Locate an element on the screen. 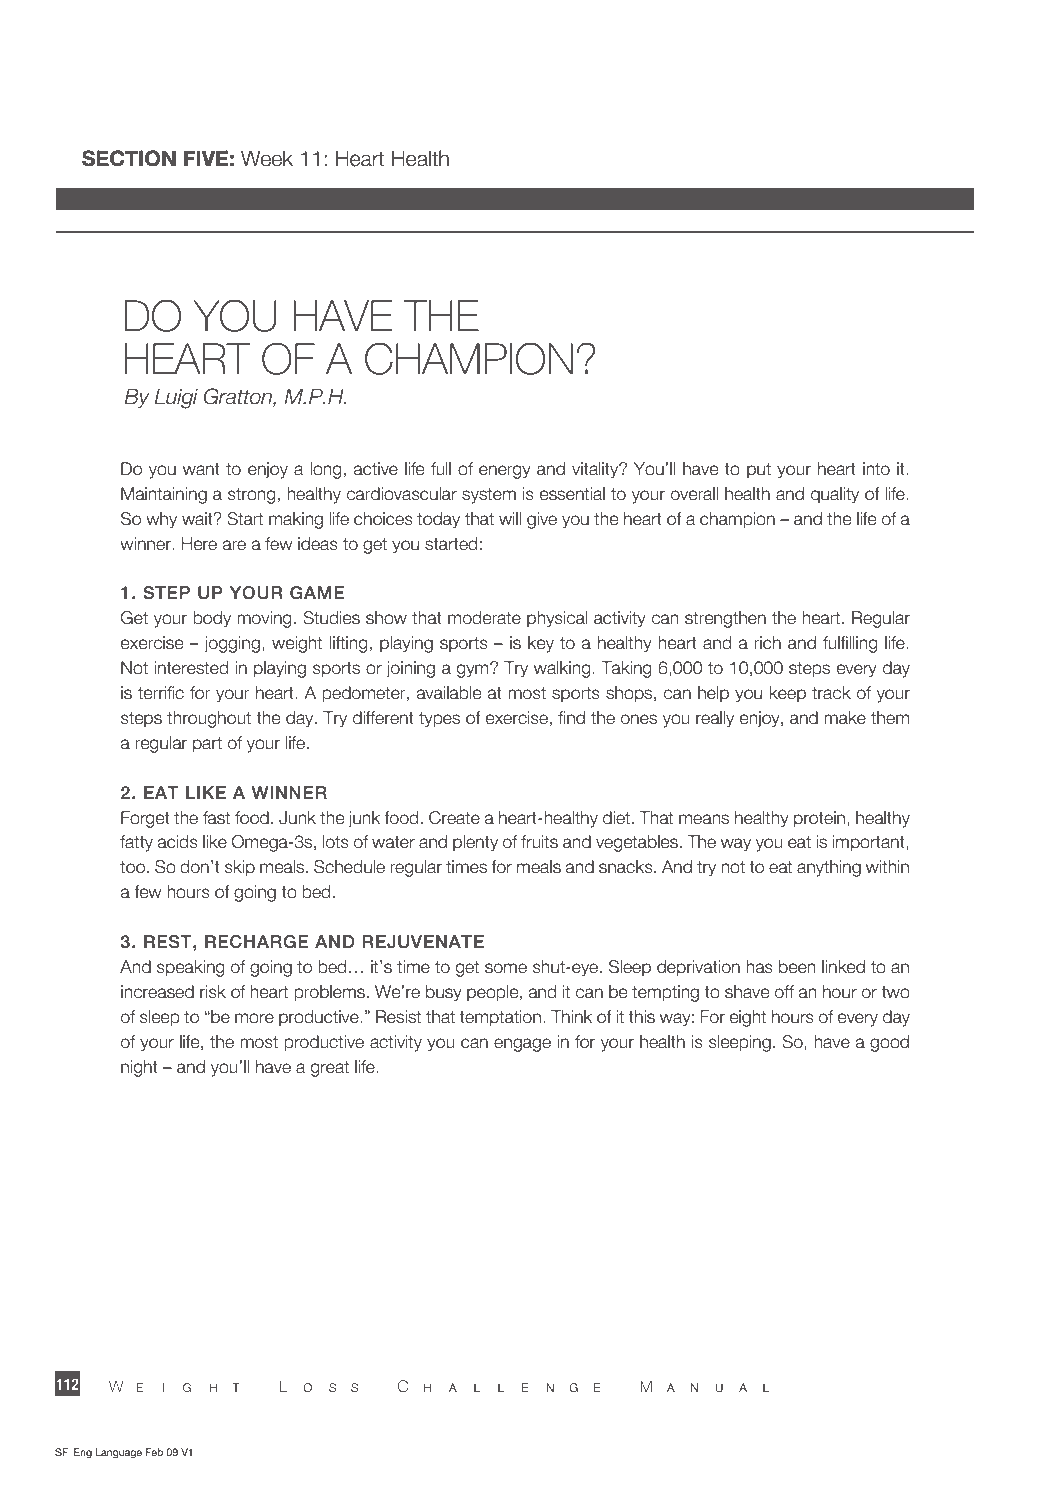  find is located at coordinates (571, 718).
